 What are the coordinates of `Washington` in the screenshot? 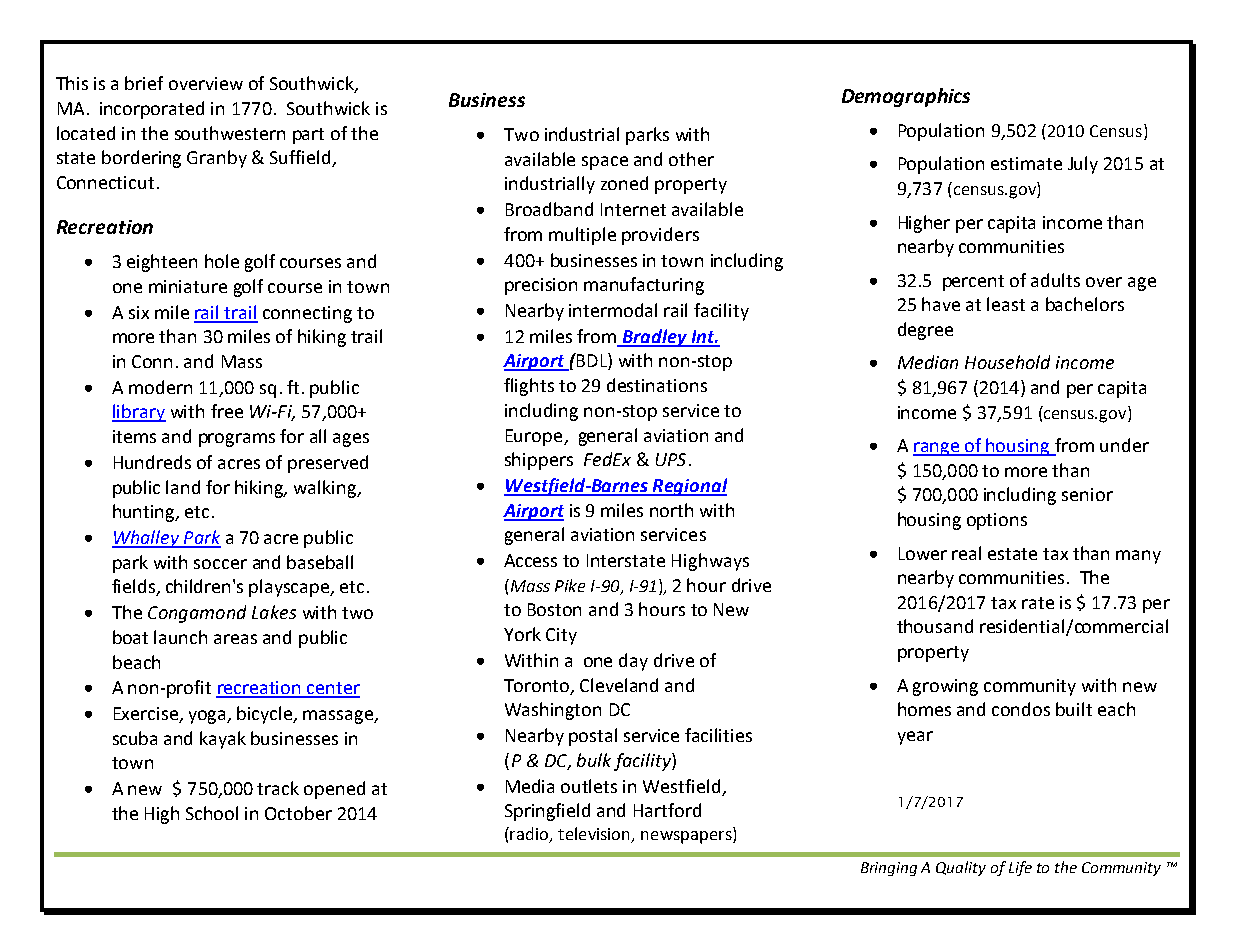 It's located at (553, 711).
